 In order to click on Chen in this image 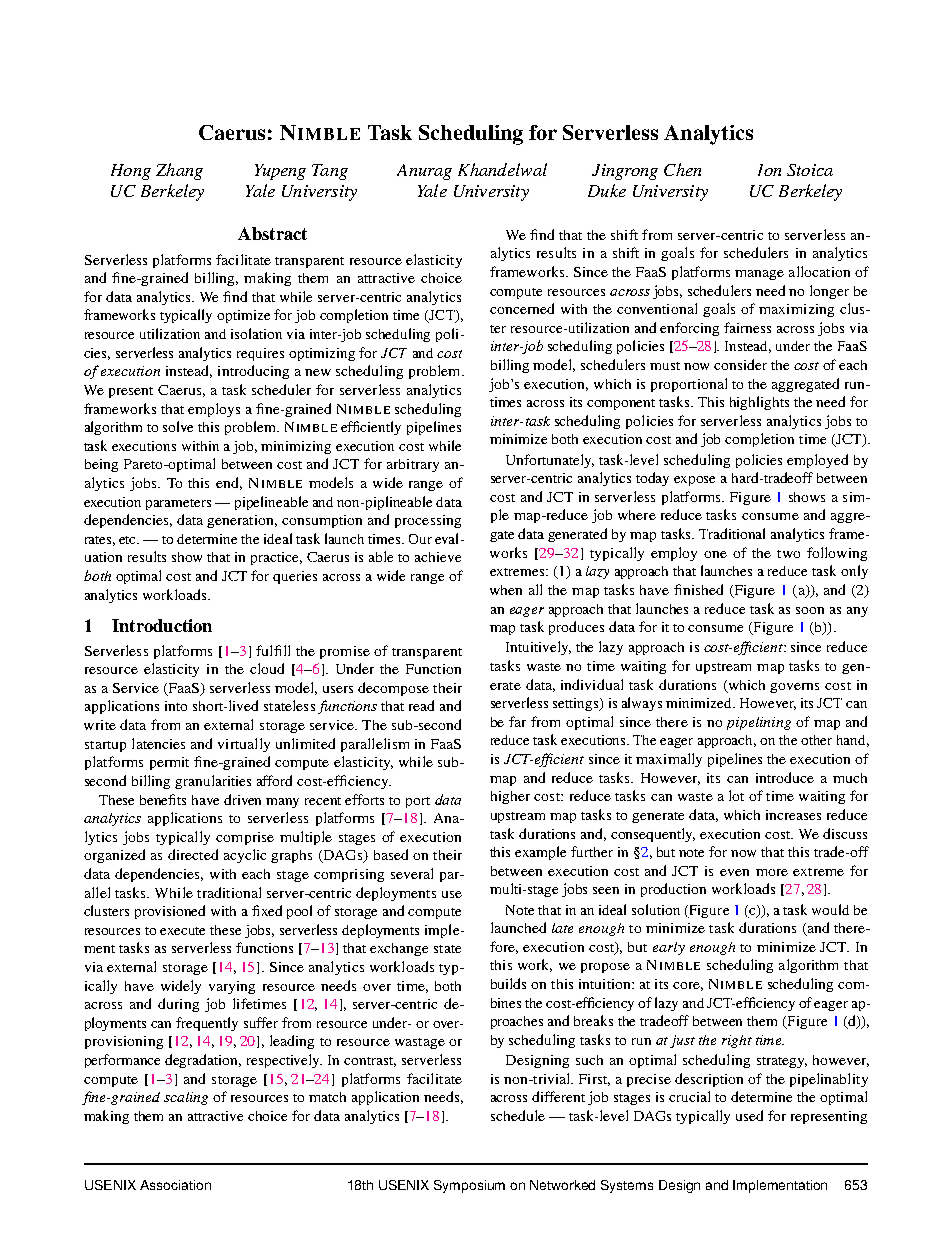, I will do `click(682, 169)`.
